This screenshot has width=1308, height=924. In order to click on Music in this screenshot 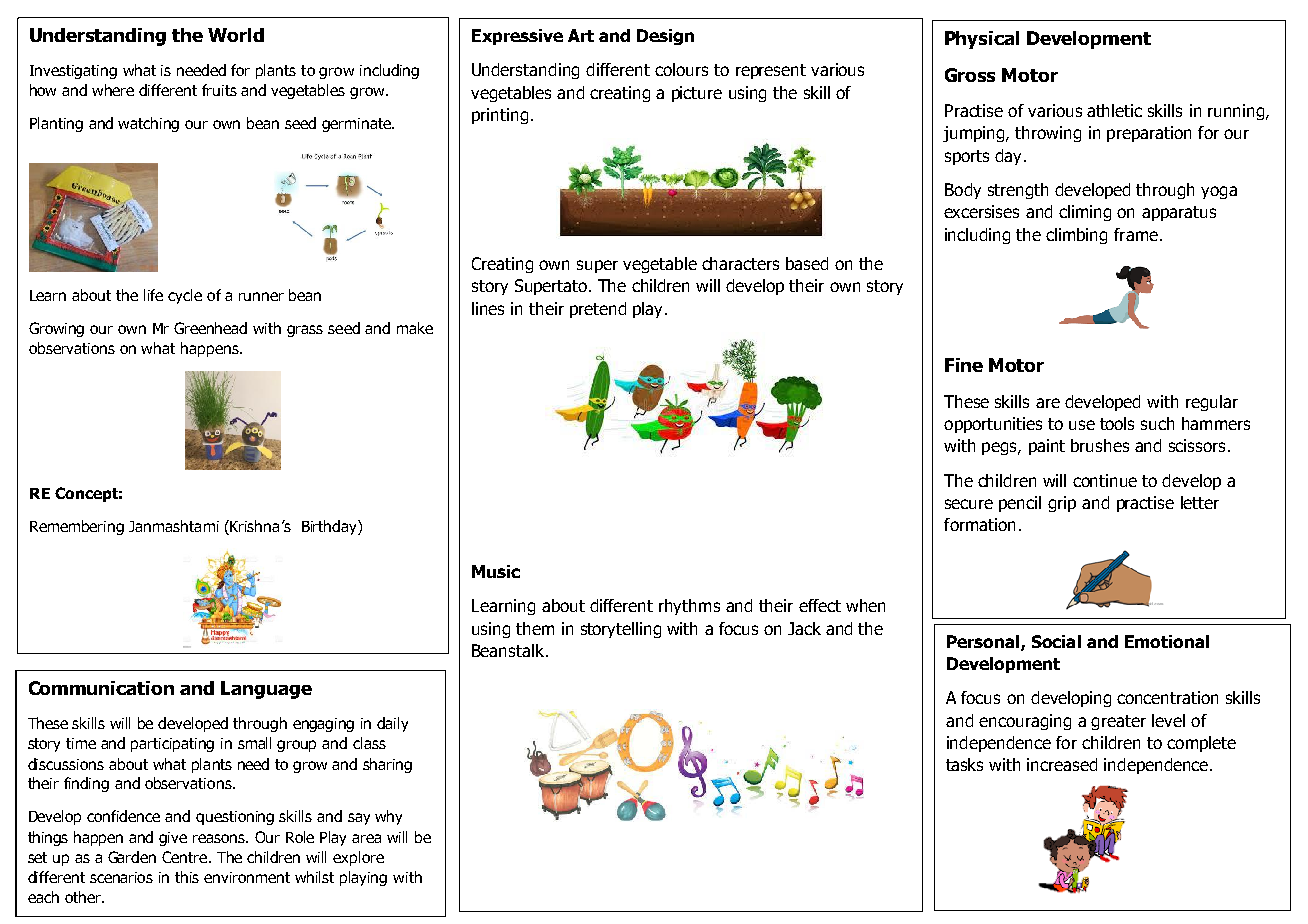, I will do `click(496, 571)`.
